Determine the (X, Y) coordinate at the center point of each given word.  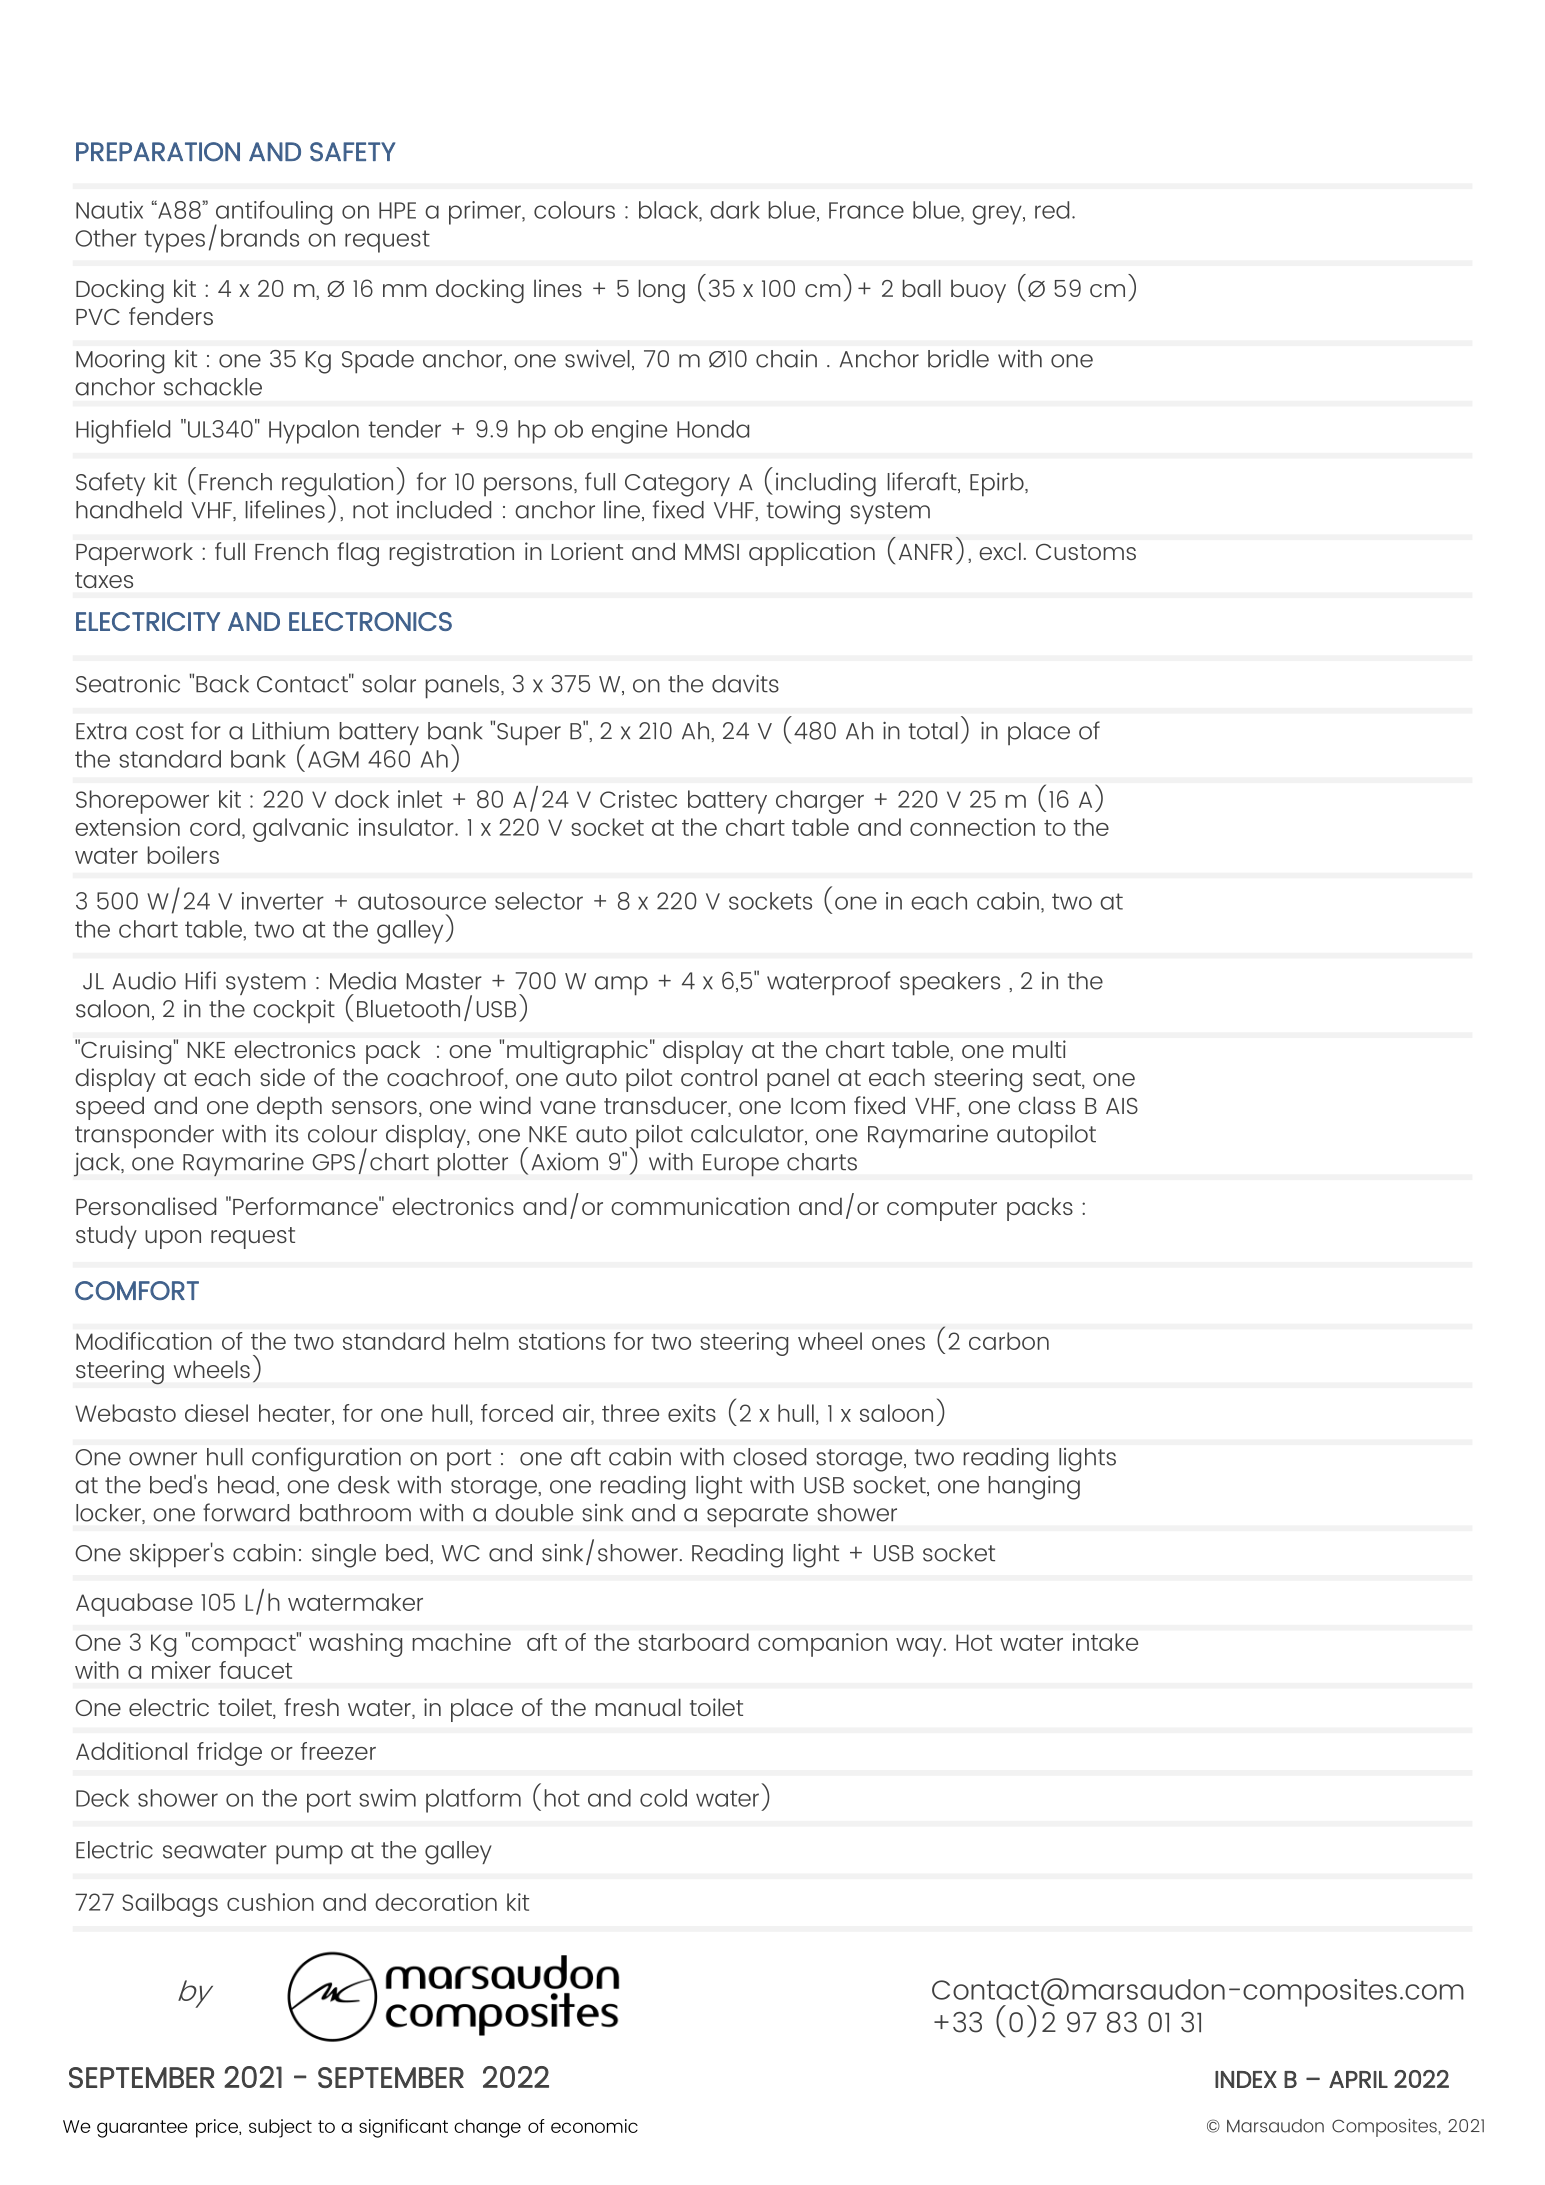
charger (820, 802)
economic (594, 2126)
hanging (1034, 1488)
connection (972, 827)
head (246, 1485)
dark (735, 210)
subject (280, 2128)
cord (215, 827)
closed (770, 1457)
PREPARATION (158, 152)
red (1052, 210)
